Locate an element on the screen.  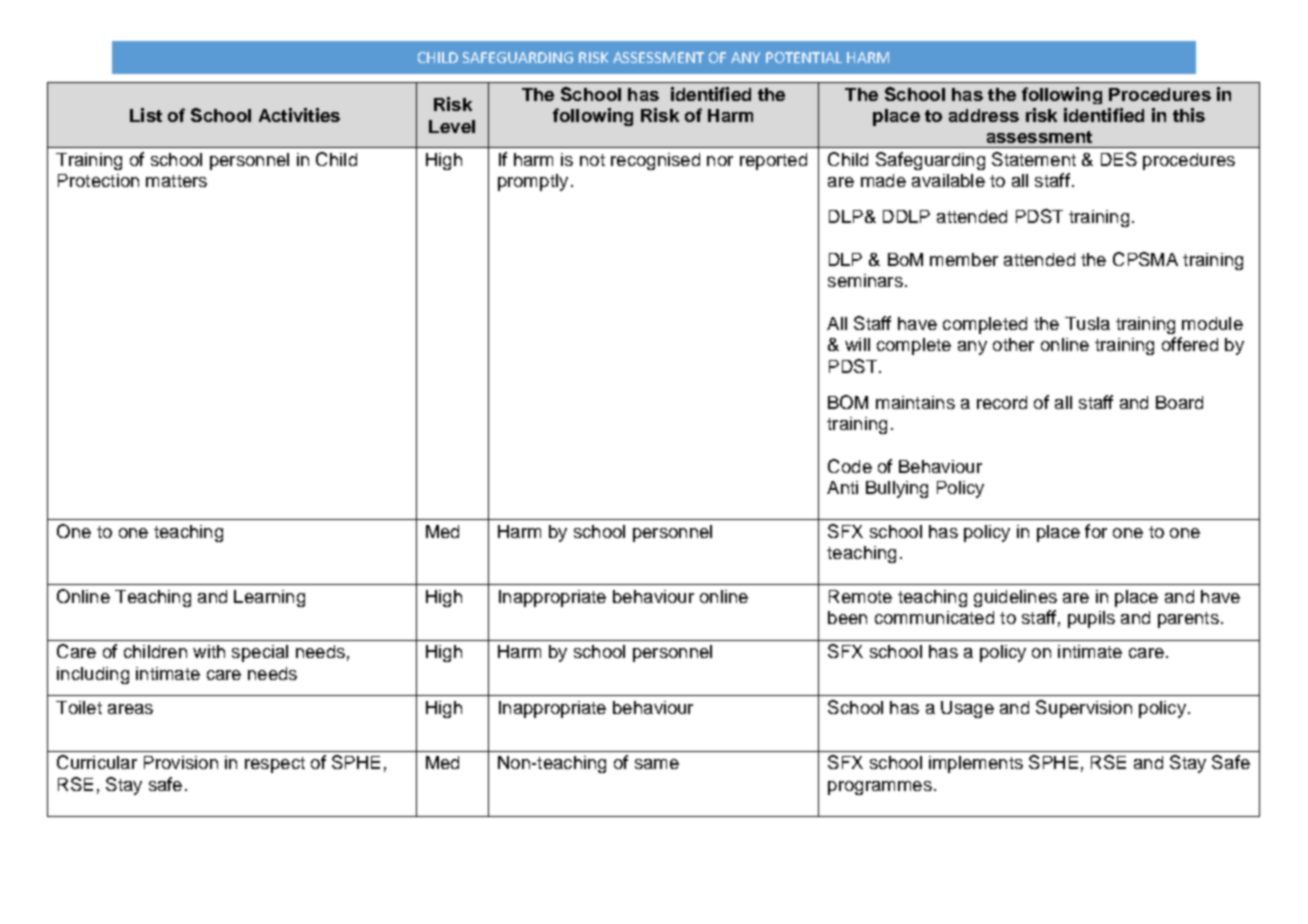
POTENTIAL is located at coordinates (804, 57).
